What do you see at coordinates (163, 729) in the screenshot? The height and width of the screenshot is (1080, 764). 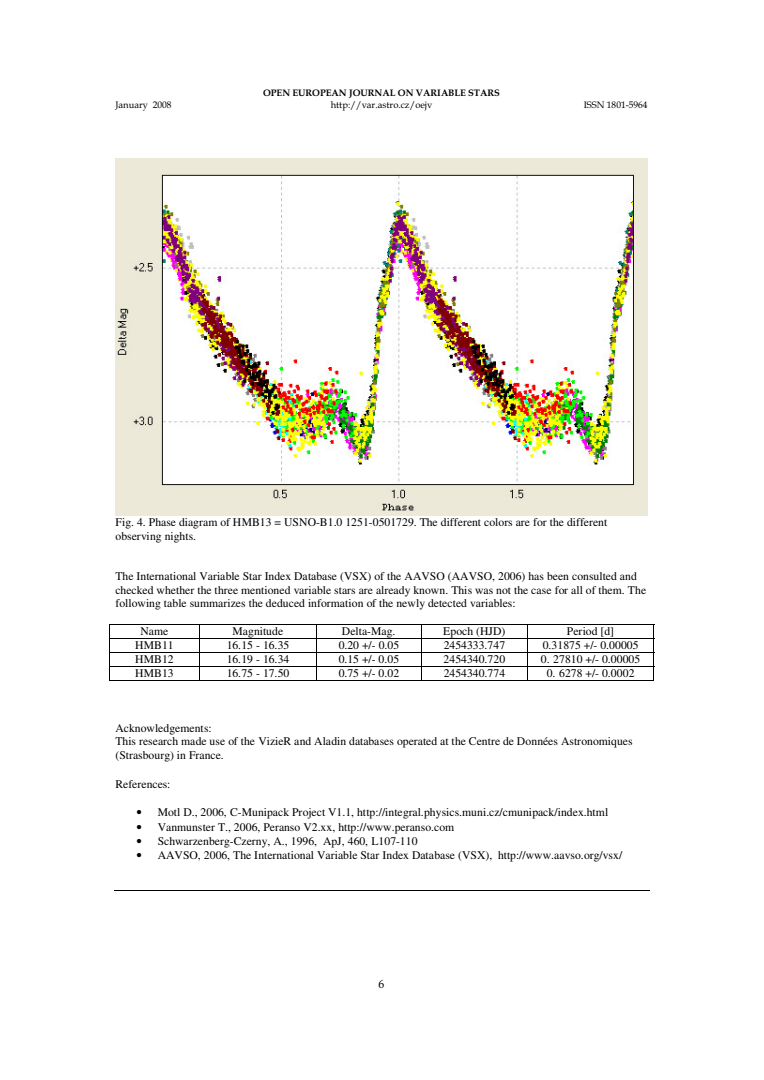 I see `Acknowledgements` at bounding box center [163, 729].
